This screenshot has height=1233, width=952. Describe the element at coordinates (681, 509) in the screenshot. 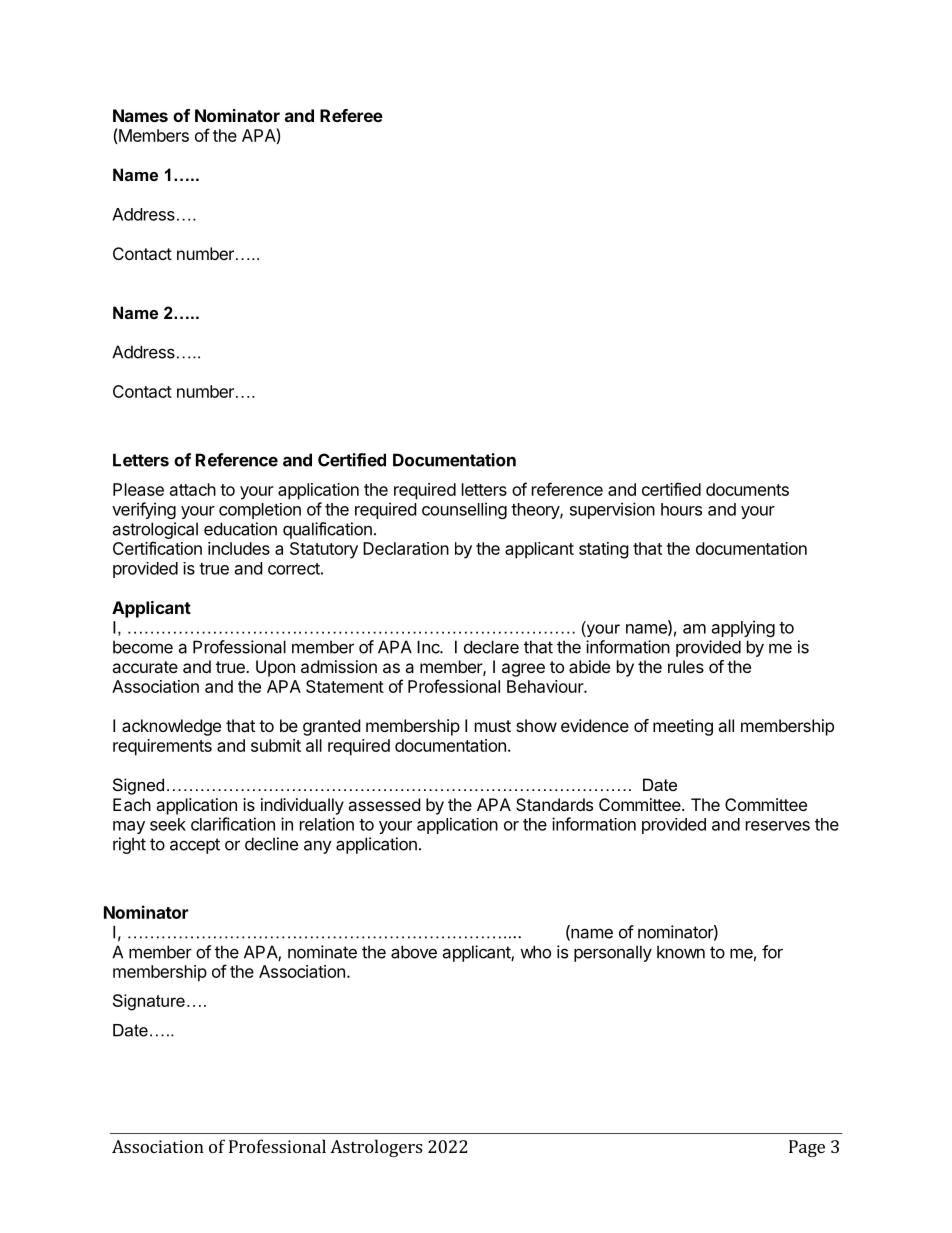

I see `hours` at that location.
